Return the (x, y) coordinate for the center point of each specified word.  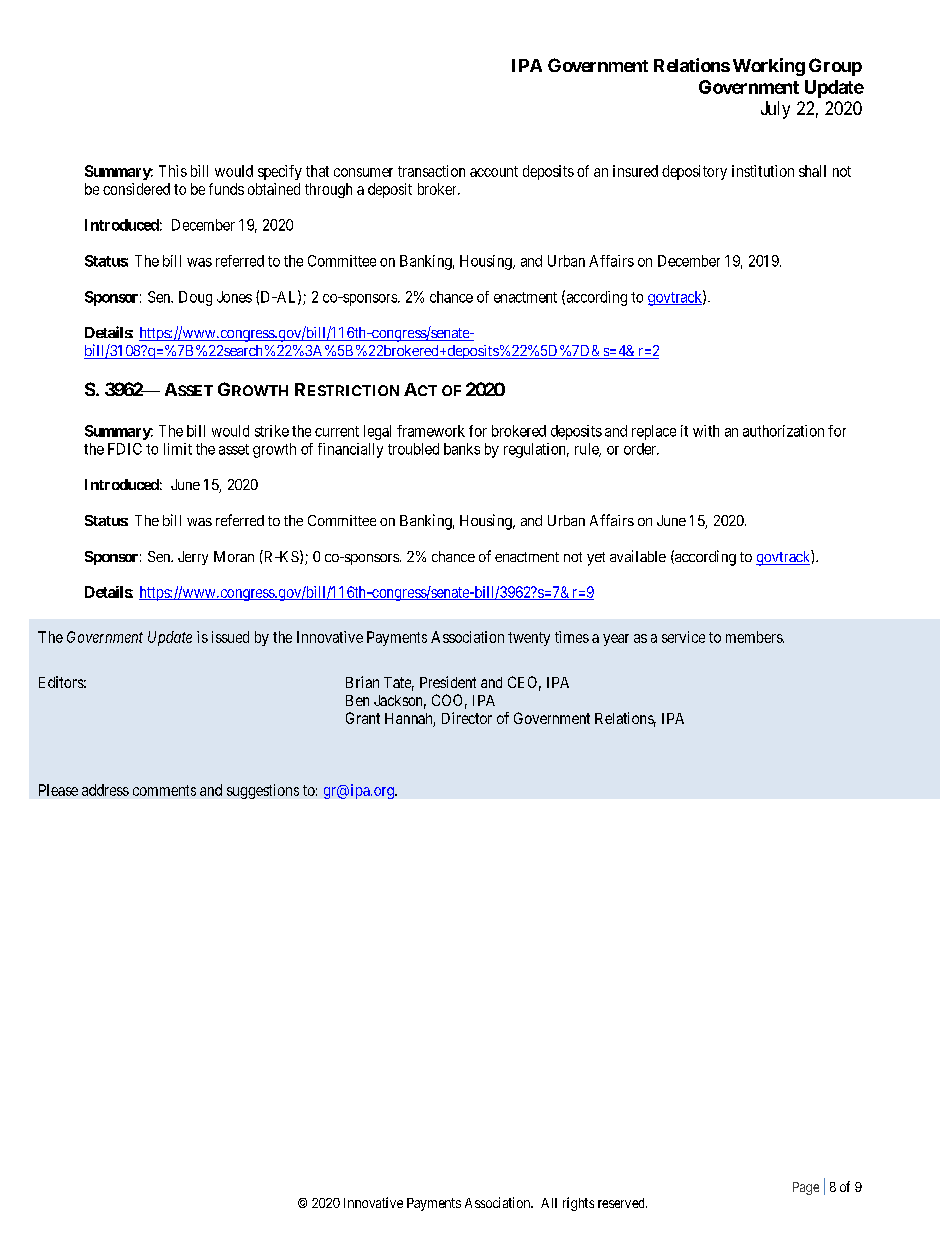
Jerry (193, 558)
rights (578, 1204)
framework (431, 431)
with (706, 431)
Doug (195, 298)
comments (164, 790)
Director (467, 718)
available (638, 556)
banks (462, 449)
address (105, 790)
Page (806, 1188)
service (683, 637)
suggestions (263, 791)
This (173, 171)
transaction (431, 171)
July (775, 110)
